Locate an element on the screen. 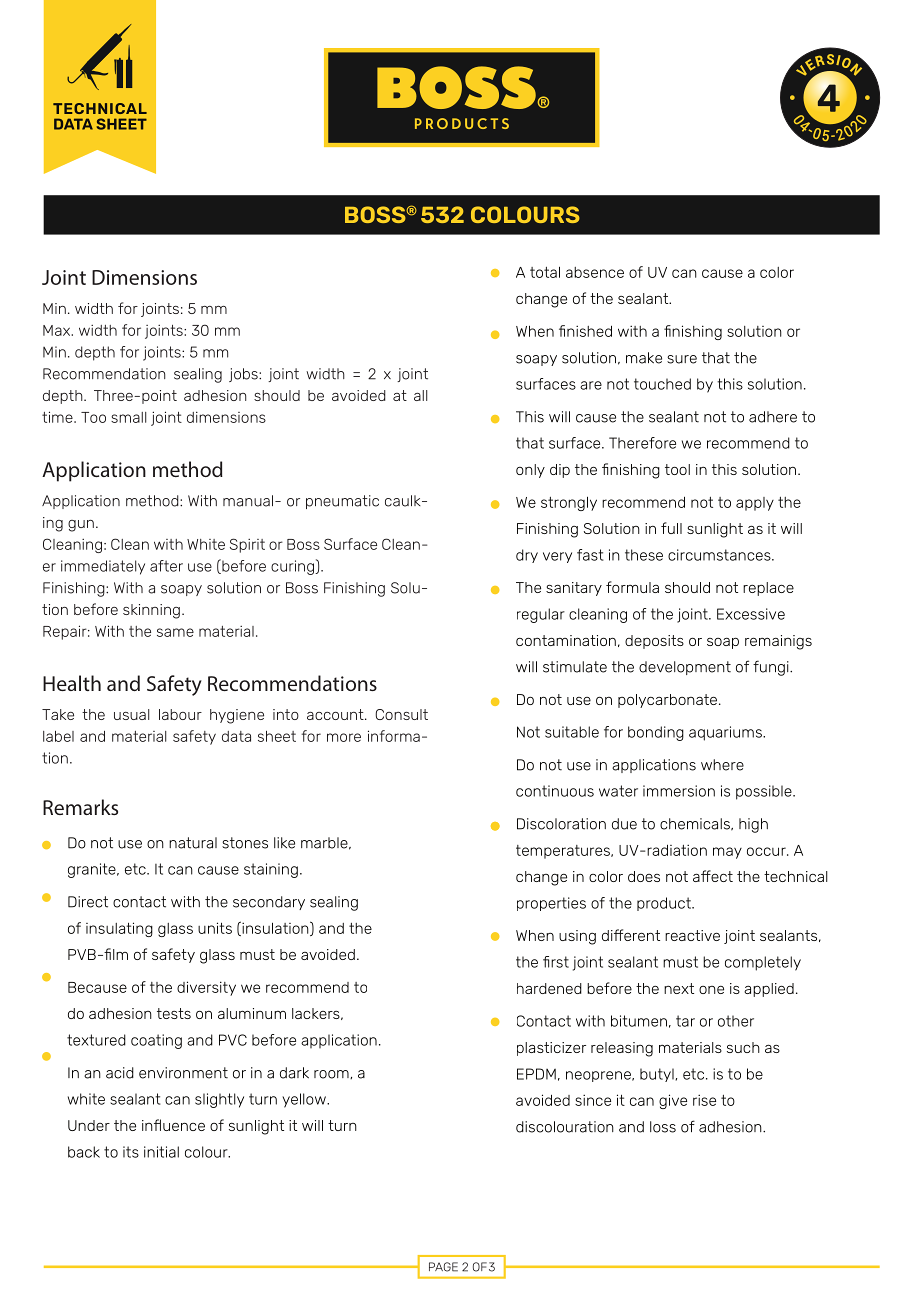 This screenshot has height=1308, width=924. reactive is located at coordinates (692, 935).
